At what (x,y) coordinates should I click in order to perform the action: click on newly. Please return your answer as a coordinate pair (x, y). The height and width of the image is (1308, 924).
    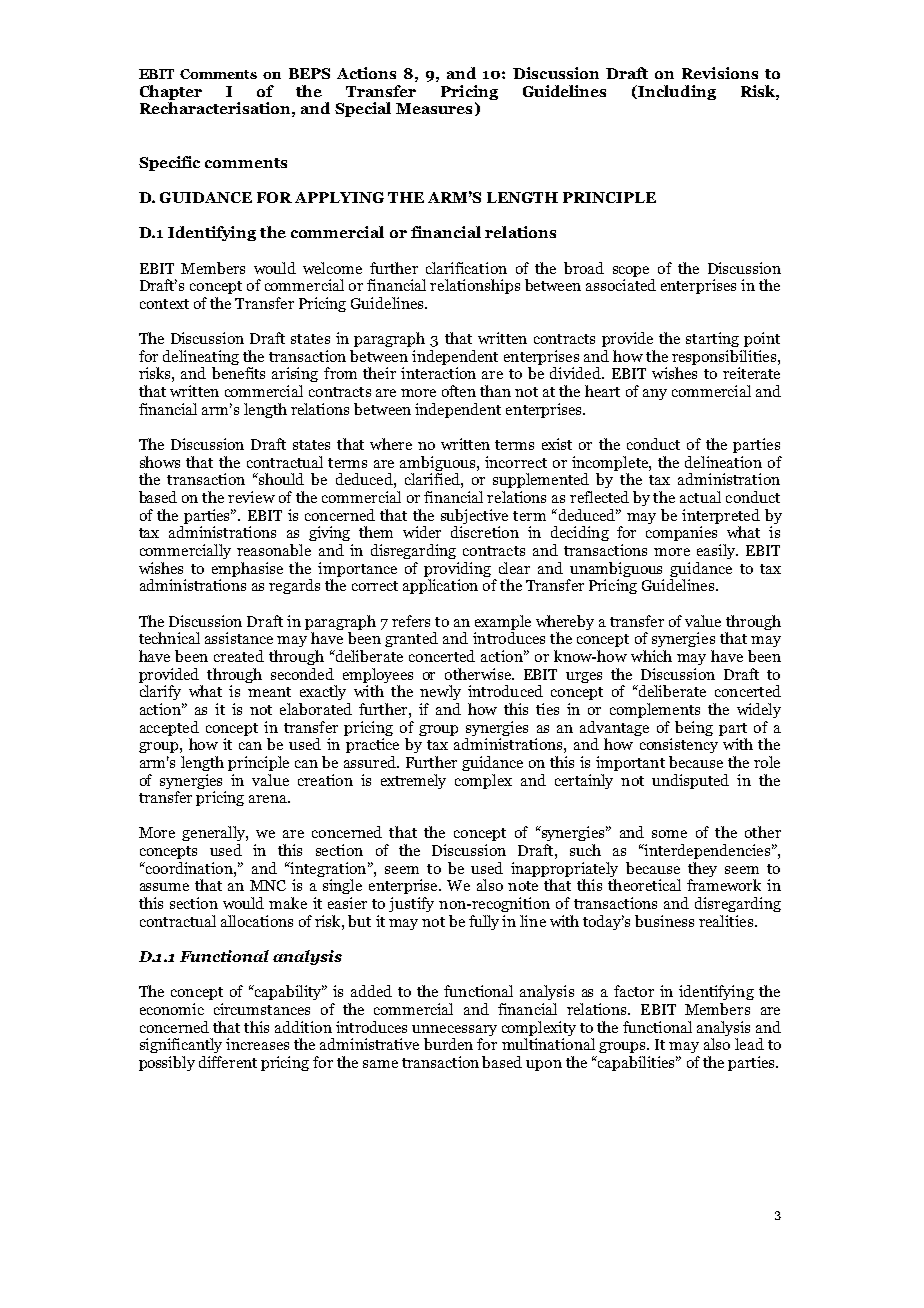
    Looking at the image, I should click on (440, 692).
